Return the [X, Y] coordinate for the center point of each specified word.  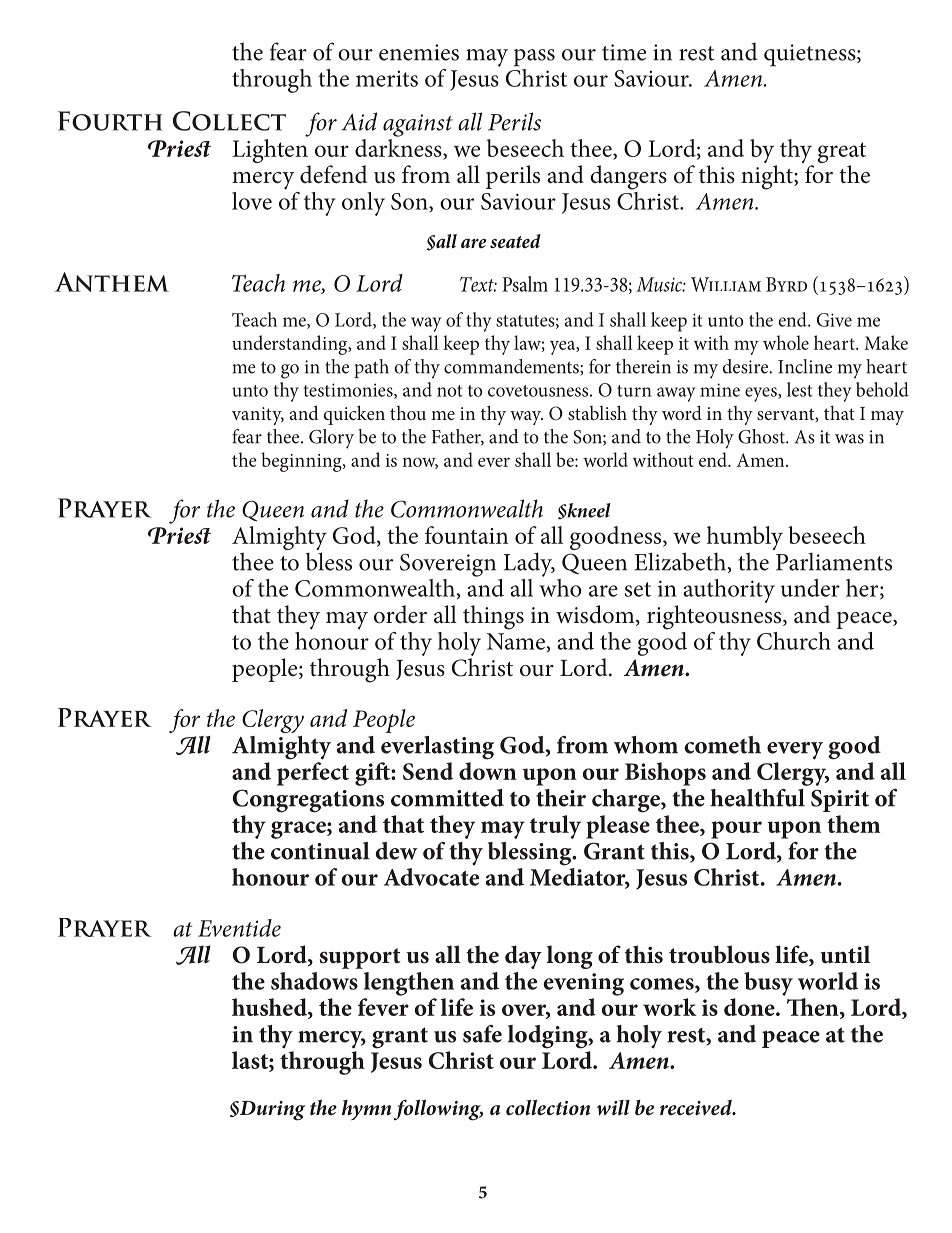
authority [729, 591]
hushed [270, 1008]
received [697, 1108]
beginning [302, 462]
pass [534, 58]
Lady [529, 564]
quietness [811, 55]
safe [482, 1034]
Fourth [110, 121]
